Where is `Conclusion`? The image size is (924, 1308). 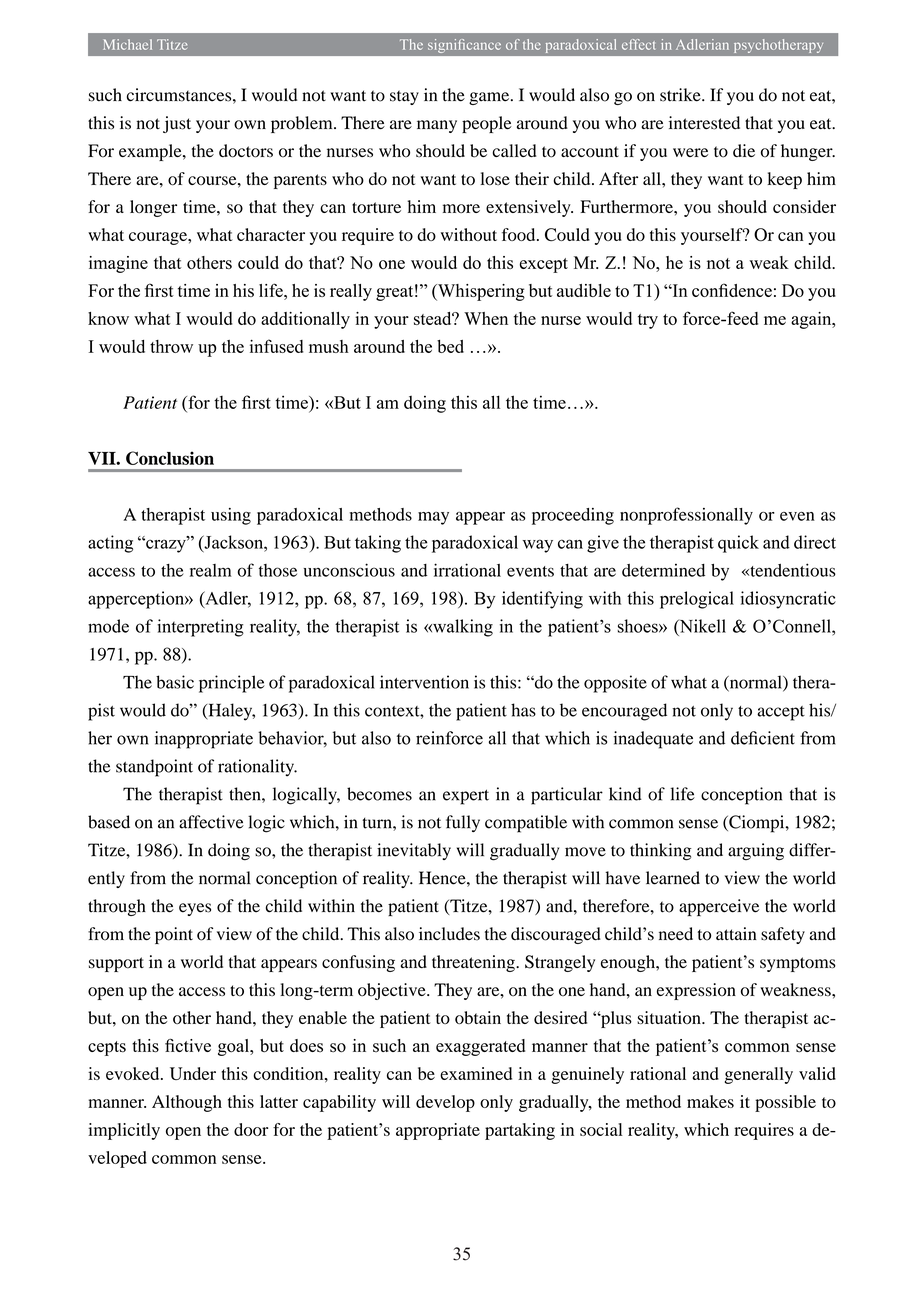
Conclusion is located at coordinates (170, 458).
